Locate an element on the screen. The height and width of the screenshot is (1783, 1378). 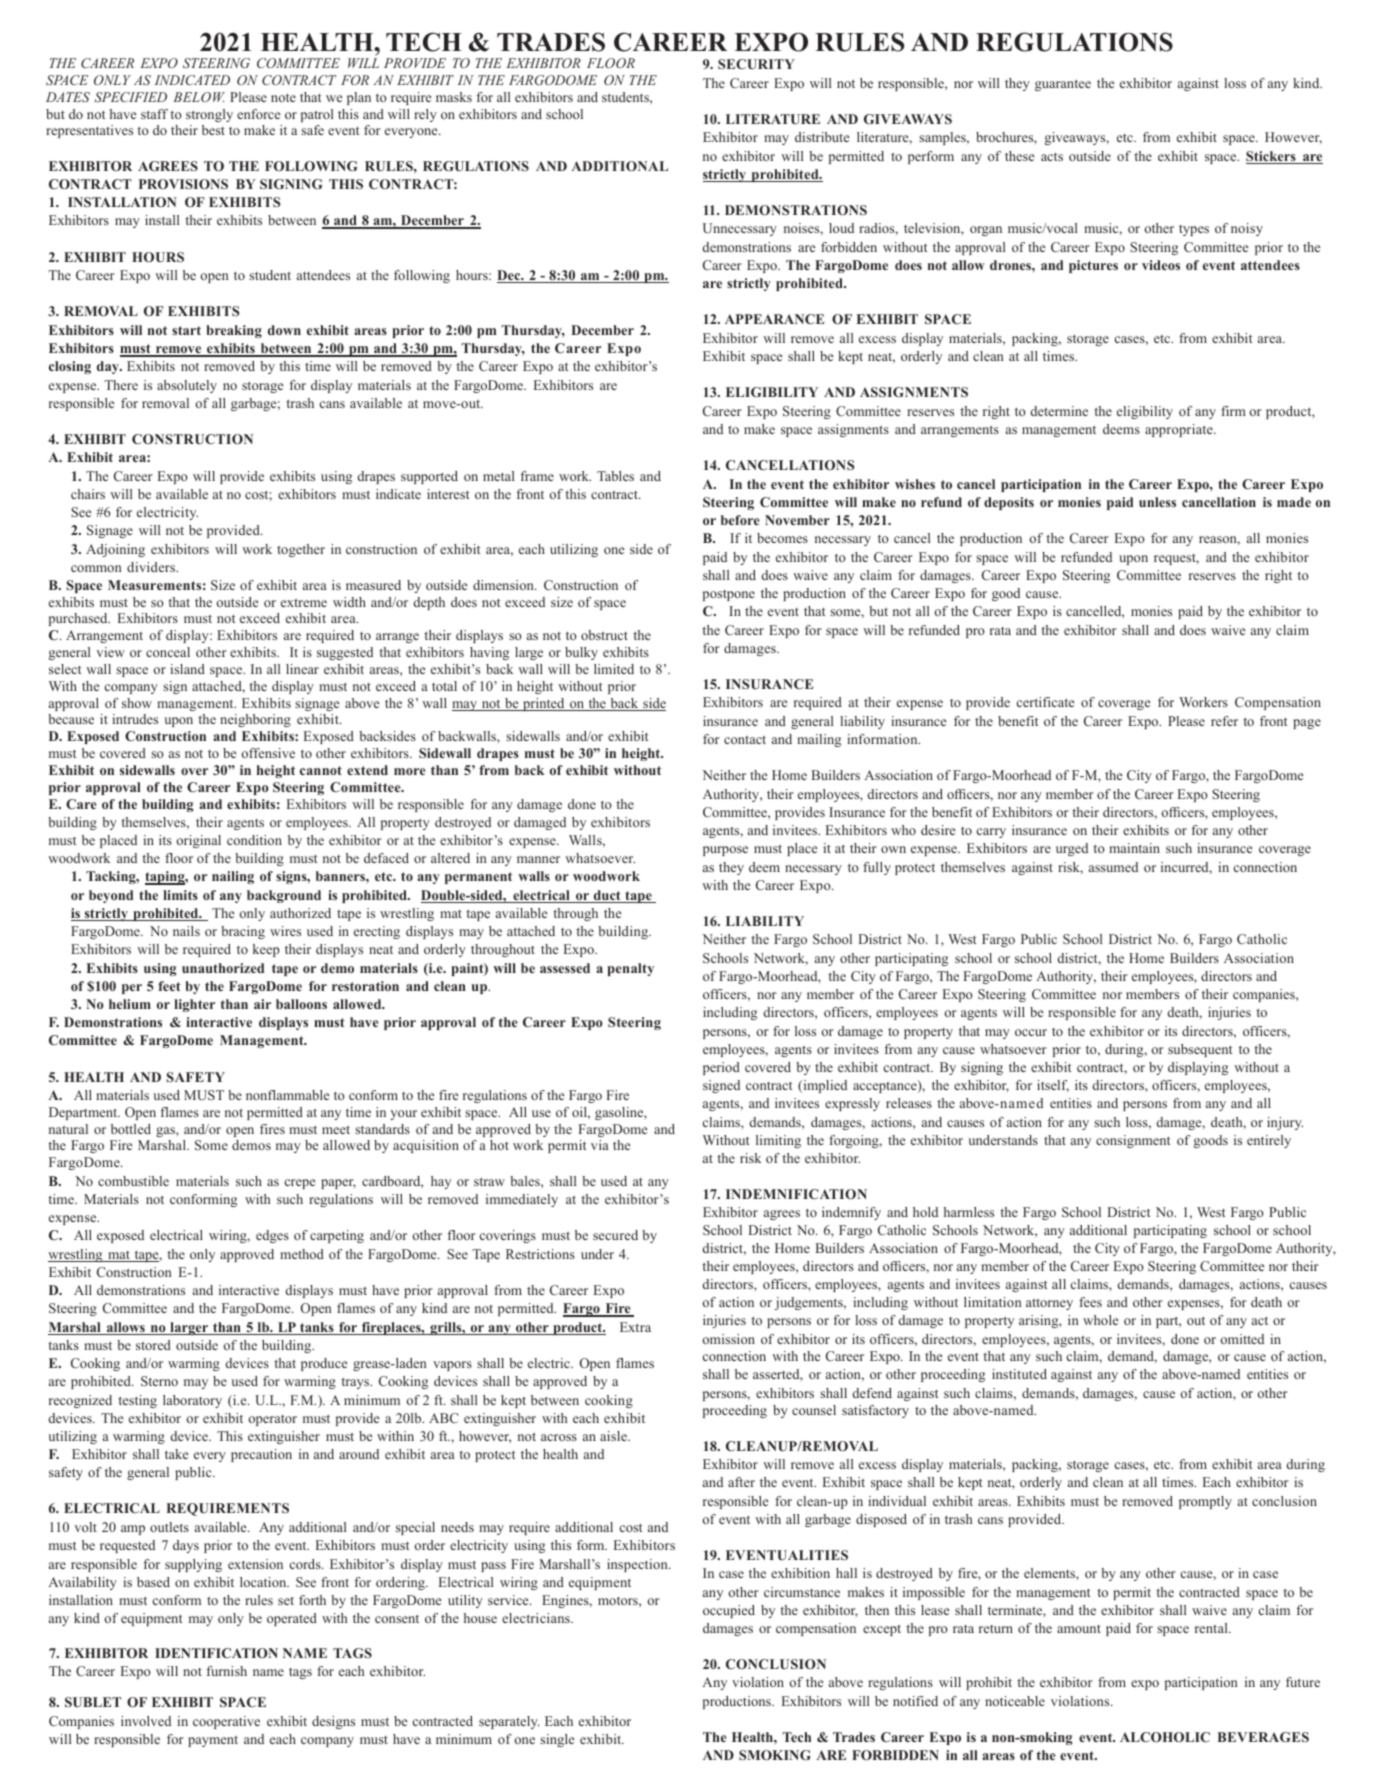
unless is located at coordinates (1157, 502).
